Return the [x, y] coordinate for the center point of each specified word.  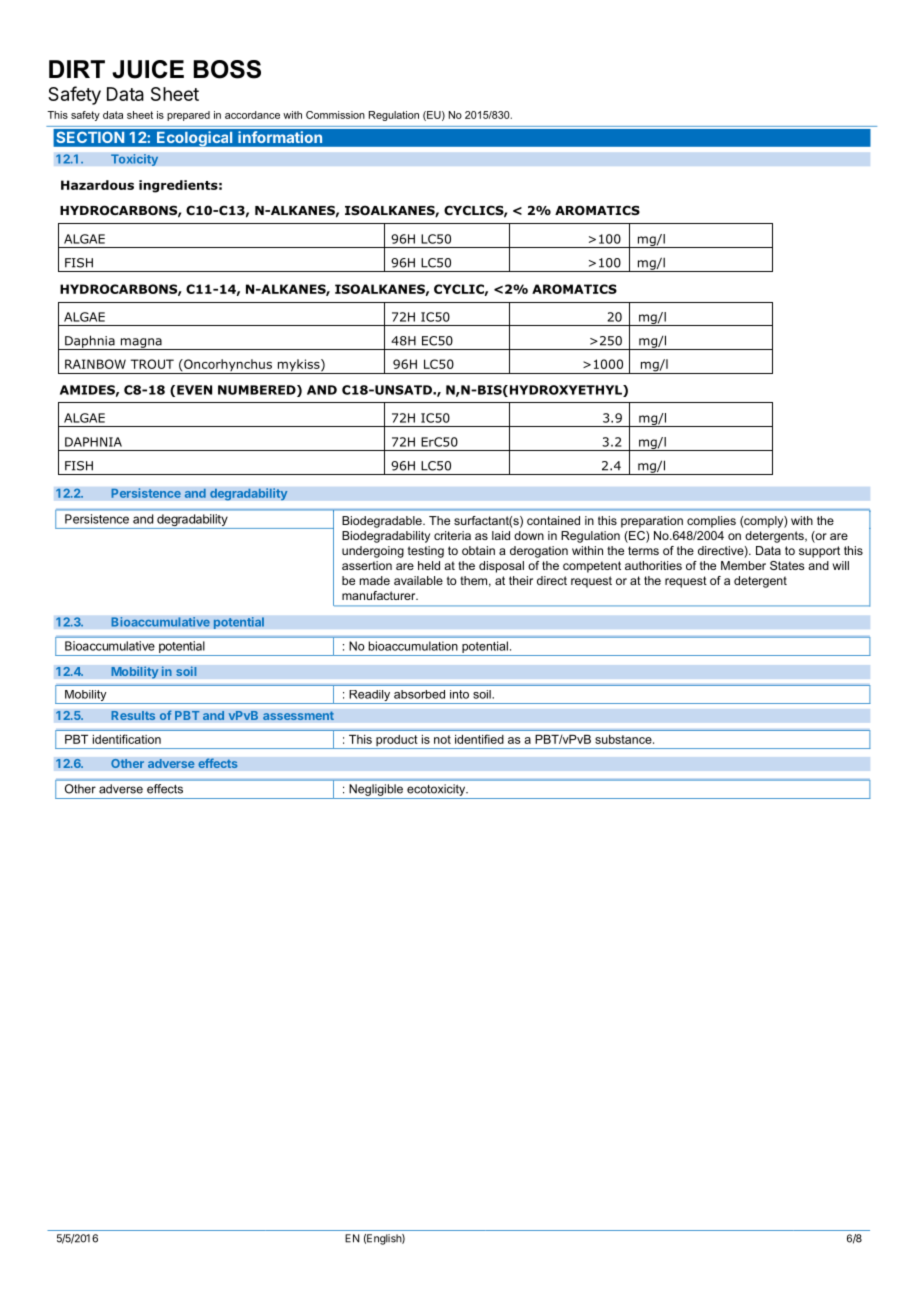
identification [127, 739]
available [418, 580]
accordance [252, 115]
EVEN [194, 390]
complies [711, 522]
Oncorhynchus [228, 366]
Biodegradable [383, 522]
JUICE [148, 69]
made [375, 580]
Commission [335, 115]
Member [743, 565]
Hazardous [97, 185]
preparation [652, 522]
